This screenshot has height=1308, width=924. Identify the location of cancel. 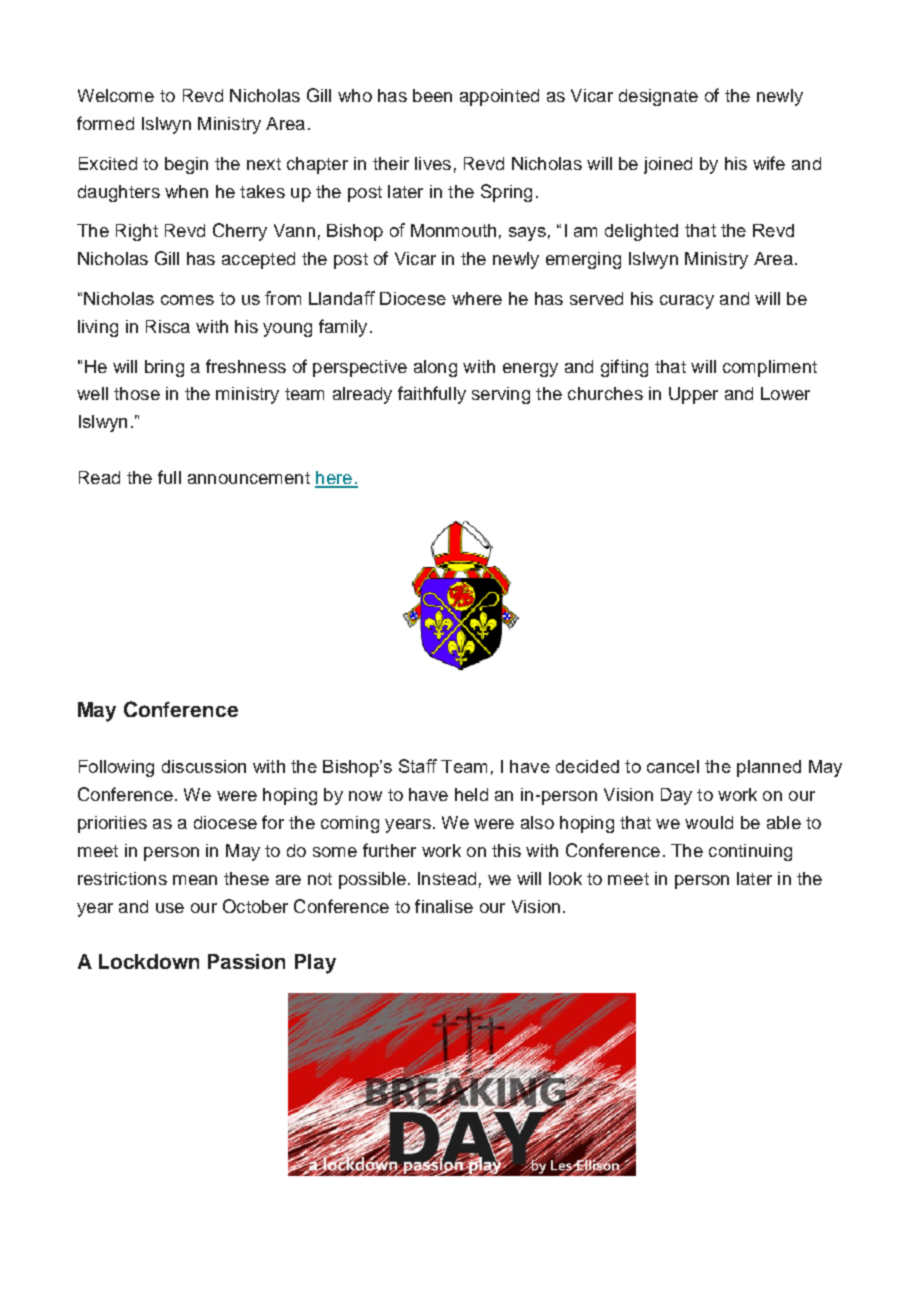
(673, 766).
